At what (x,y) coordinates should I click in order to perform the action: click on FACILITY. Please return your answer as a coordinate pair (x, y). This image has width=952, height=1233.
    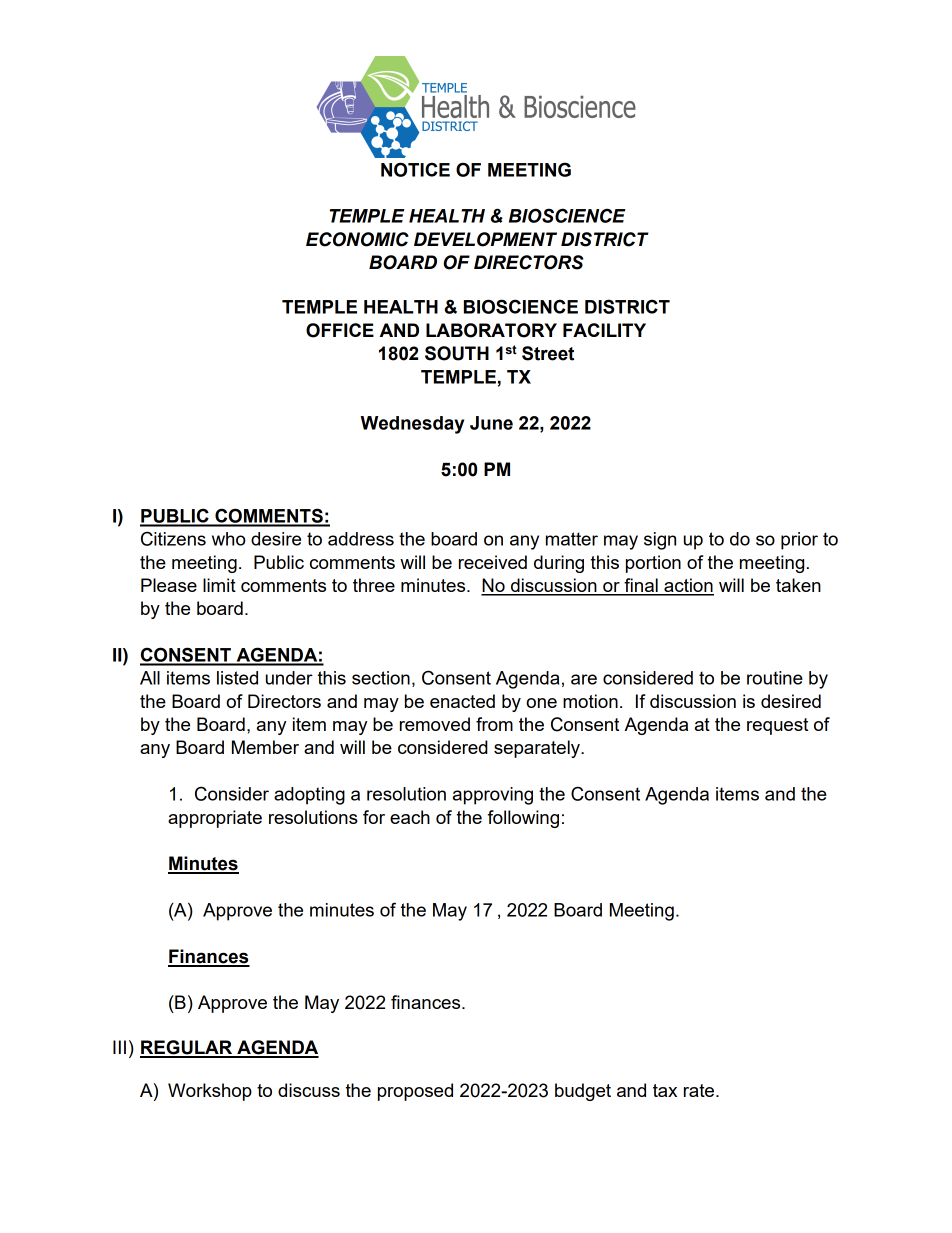
    Looking at the image, I should click on (604, 330).
